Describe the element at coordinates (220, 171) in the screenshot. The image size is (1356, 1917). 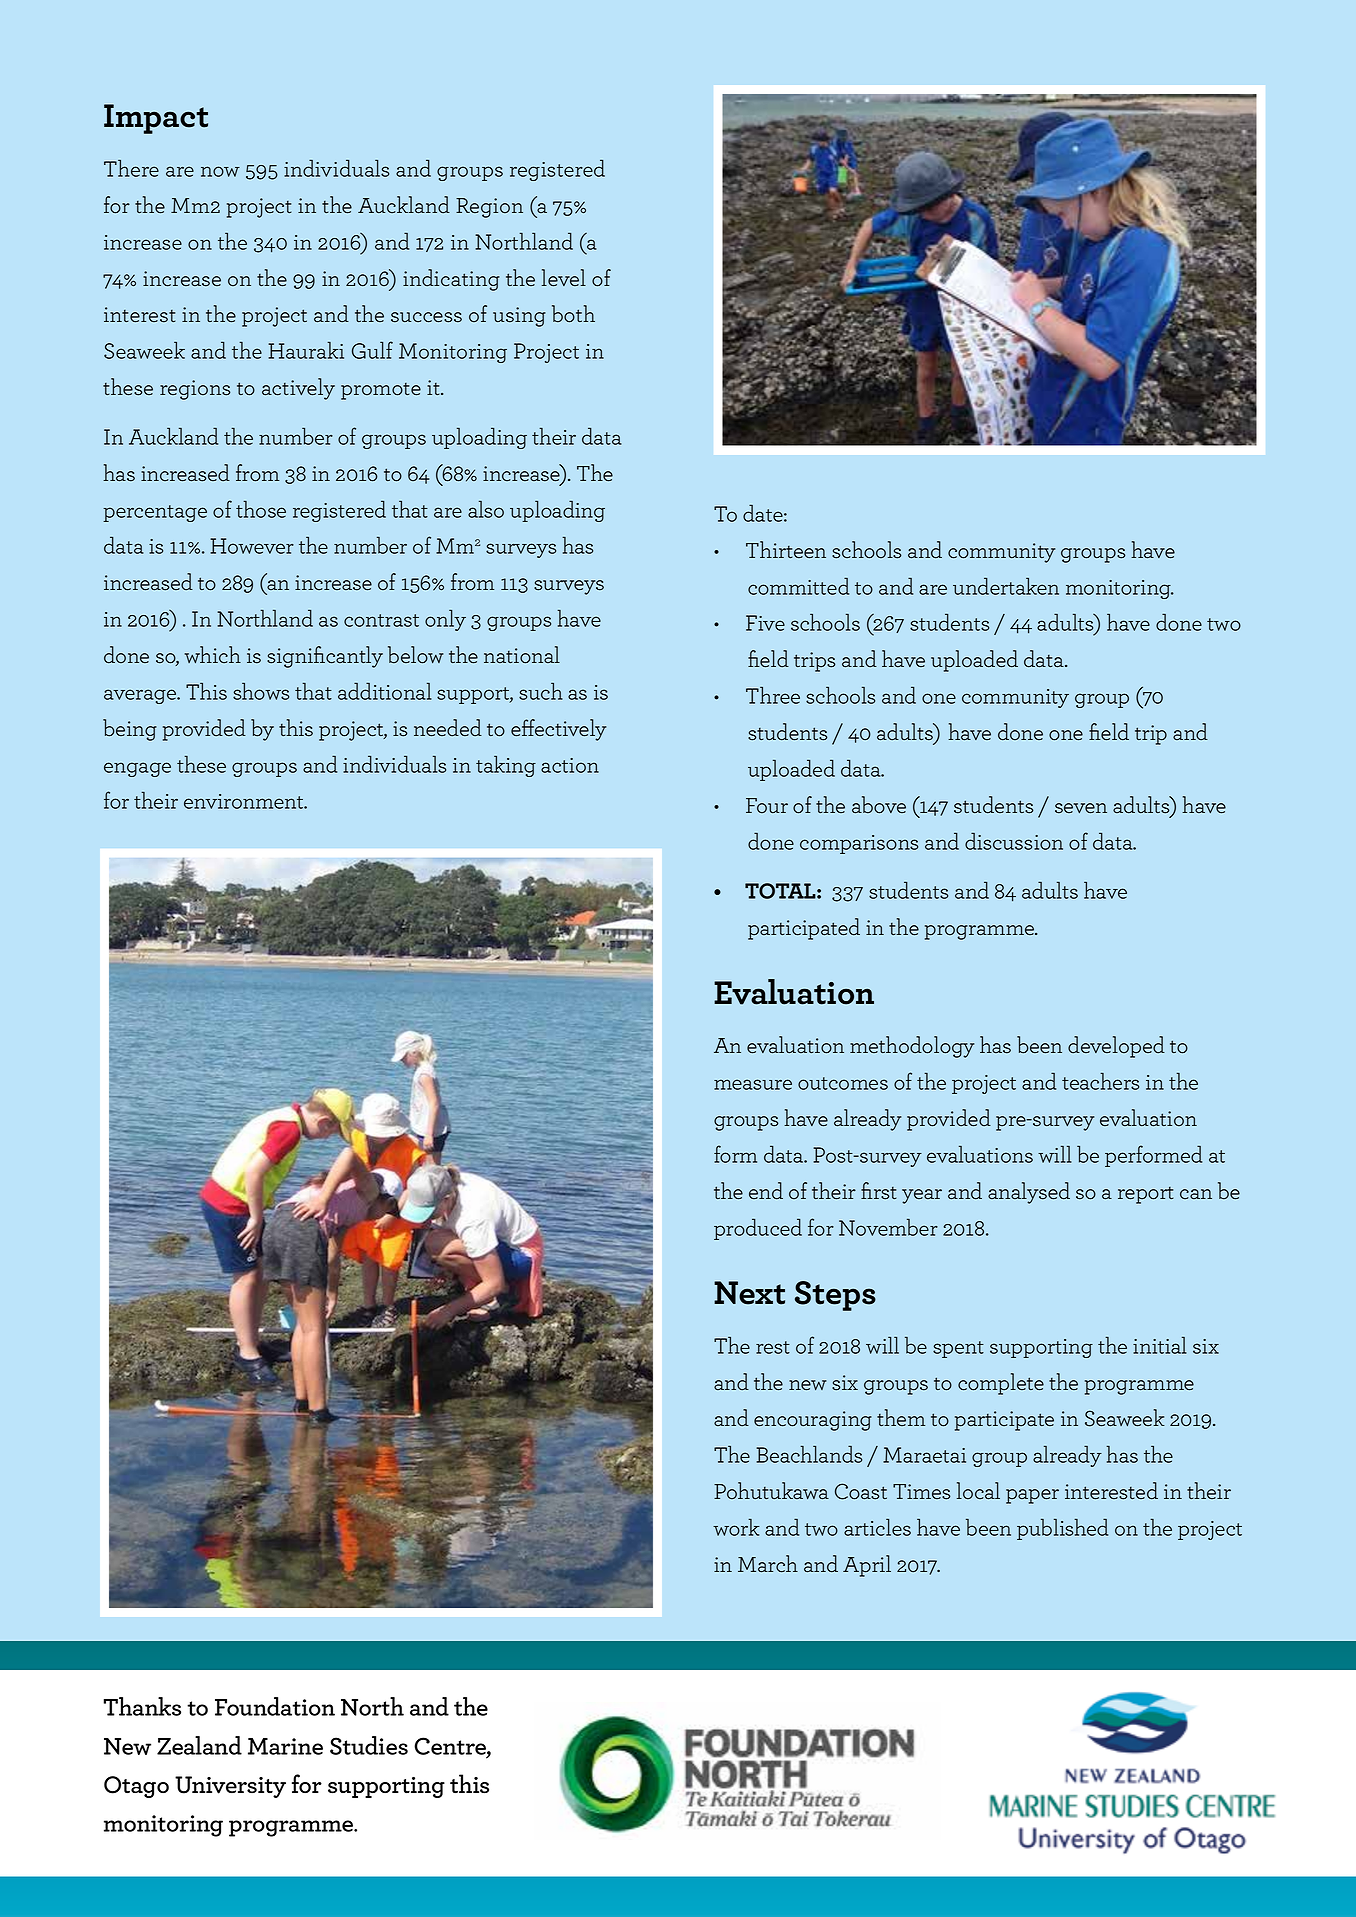
I see `now` at that location.
